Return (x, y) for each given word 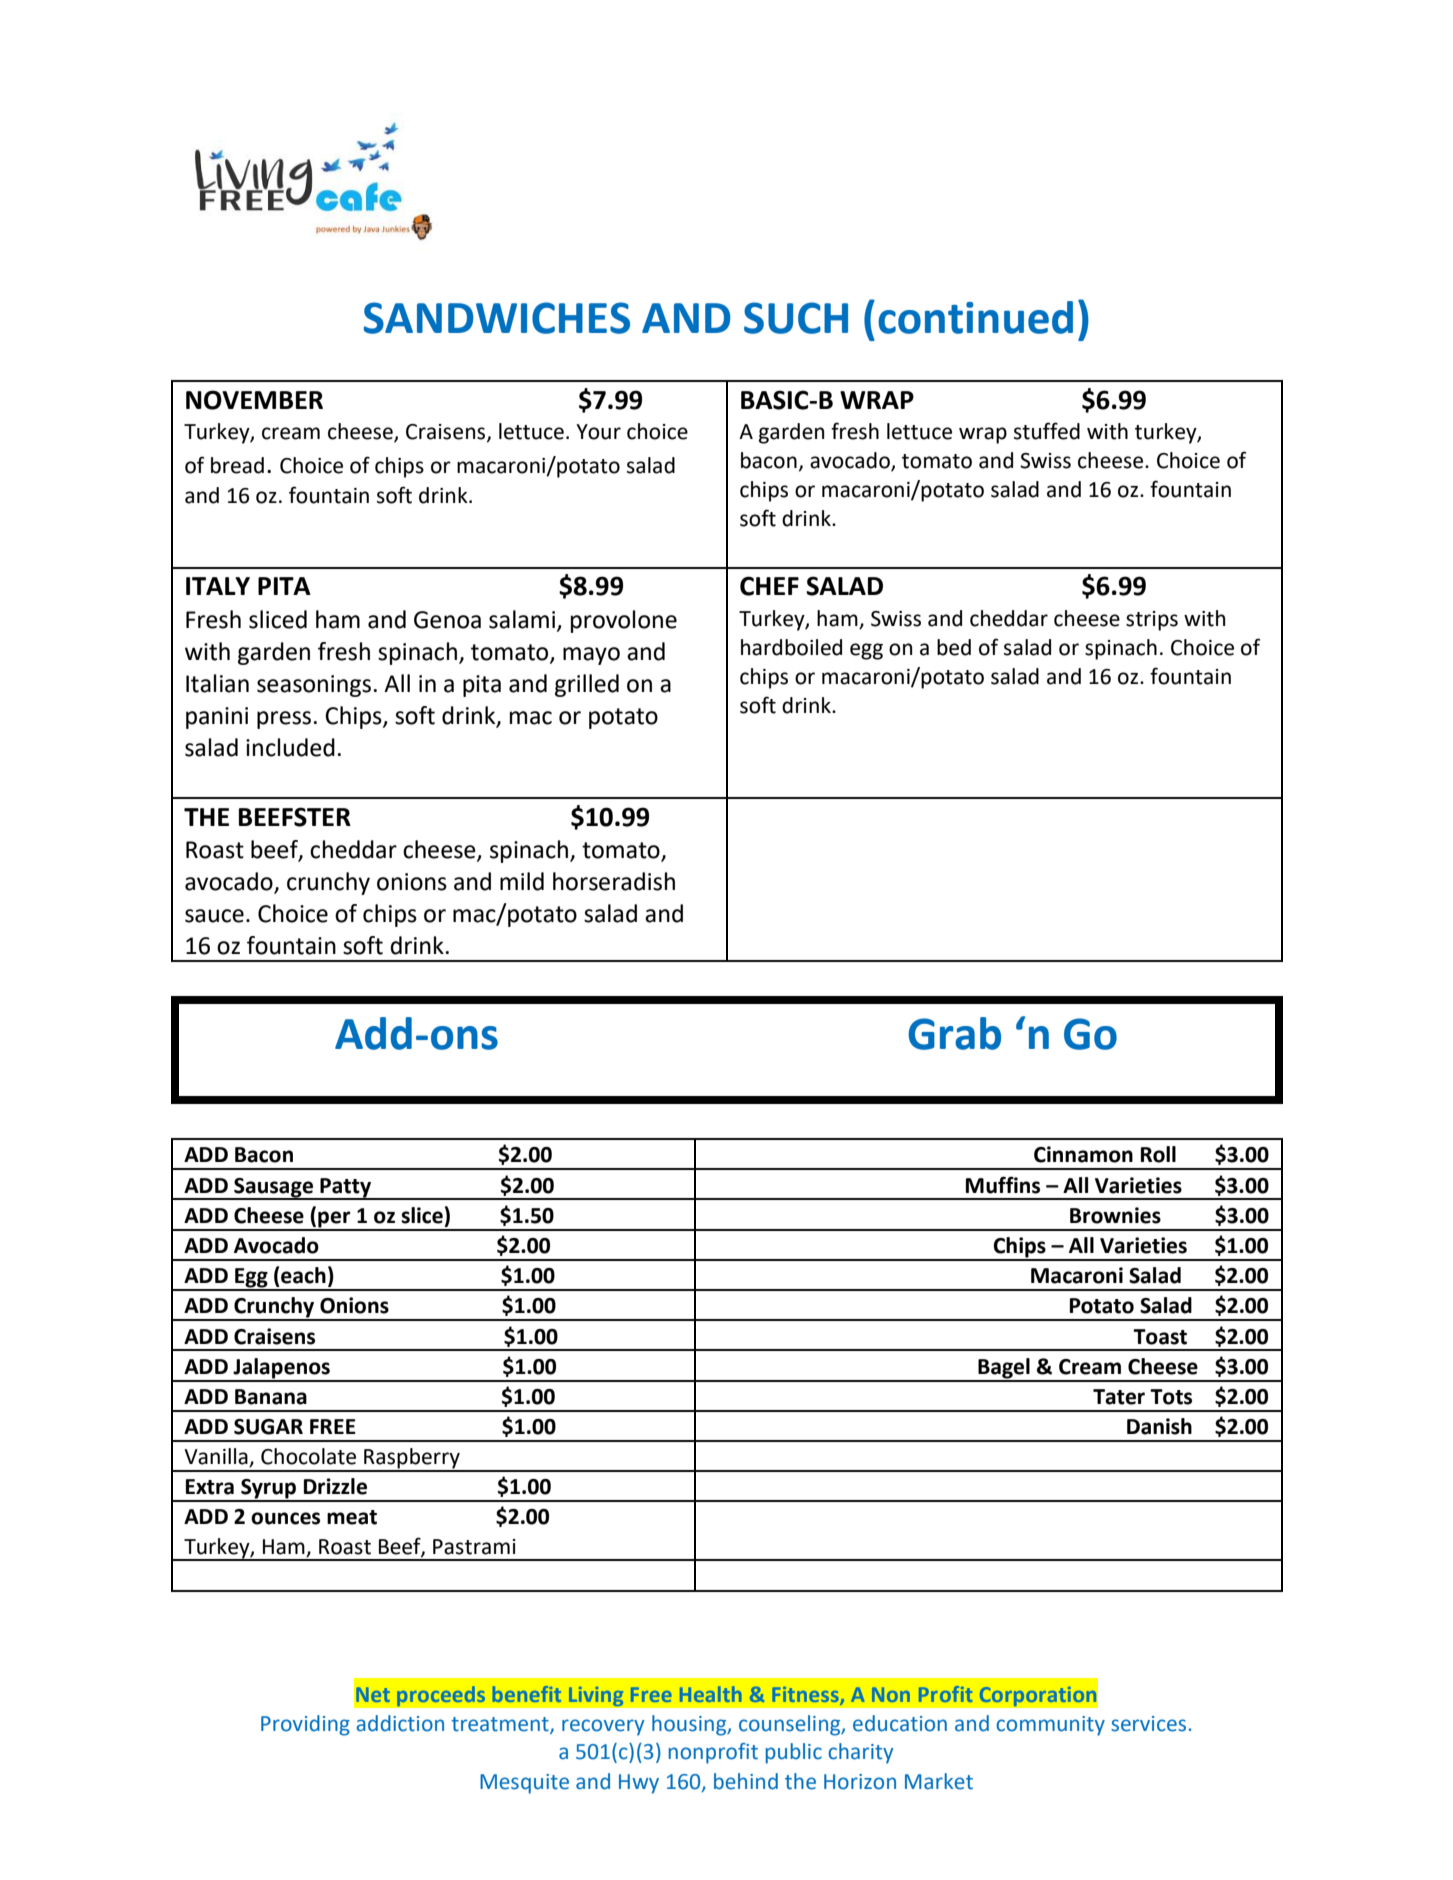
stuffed (1047, 431)
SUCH (796, 318)
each (303, 1275)
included (290, 747)
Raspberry (412, 1459)
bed (954, 647)
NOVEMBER (254, 400)
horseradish (614, 881)
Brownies (1115, 1215)
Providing (305, 1725)
